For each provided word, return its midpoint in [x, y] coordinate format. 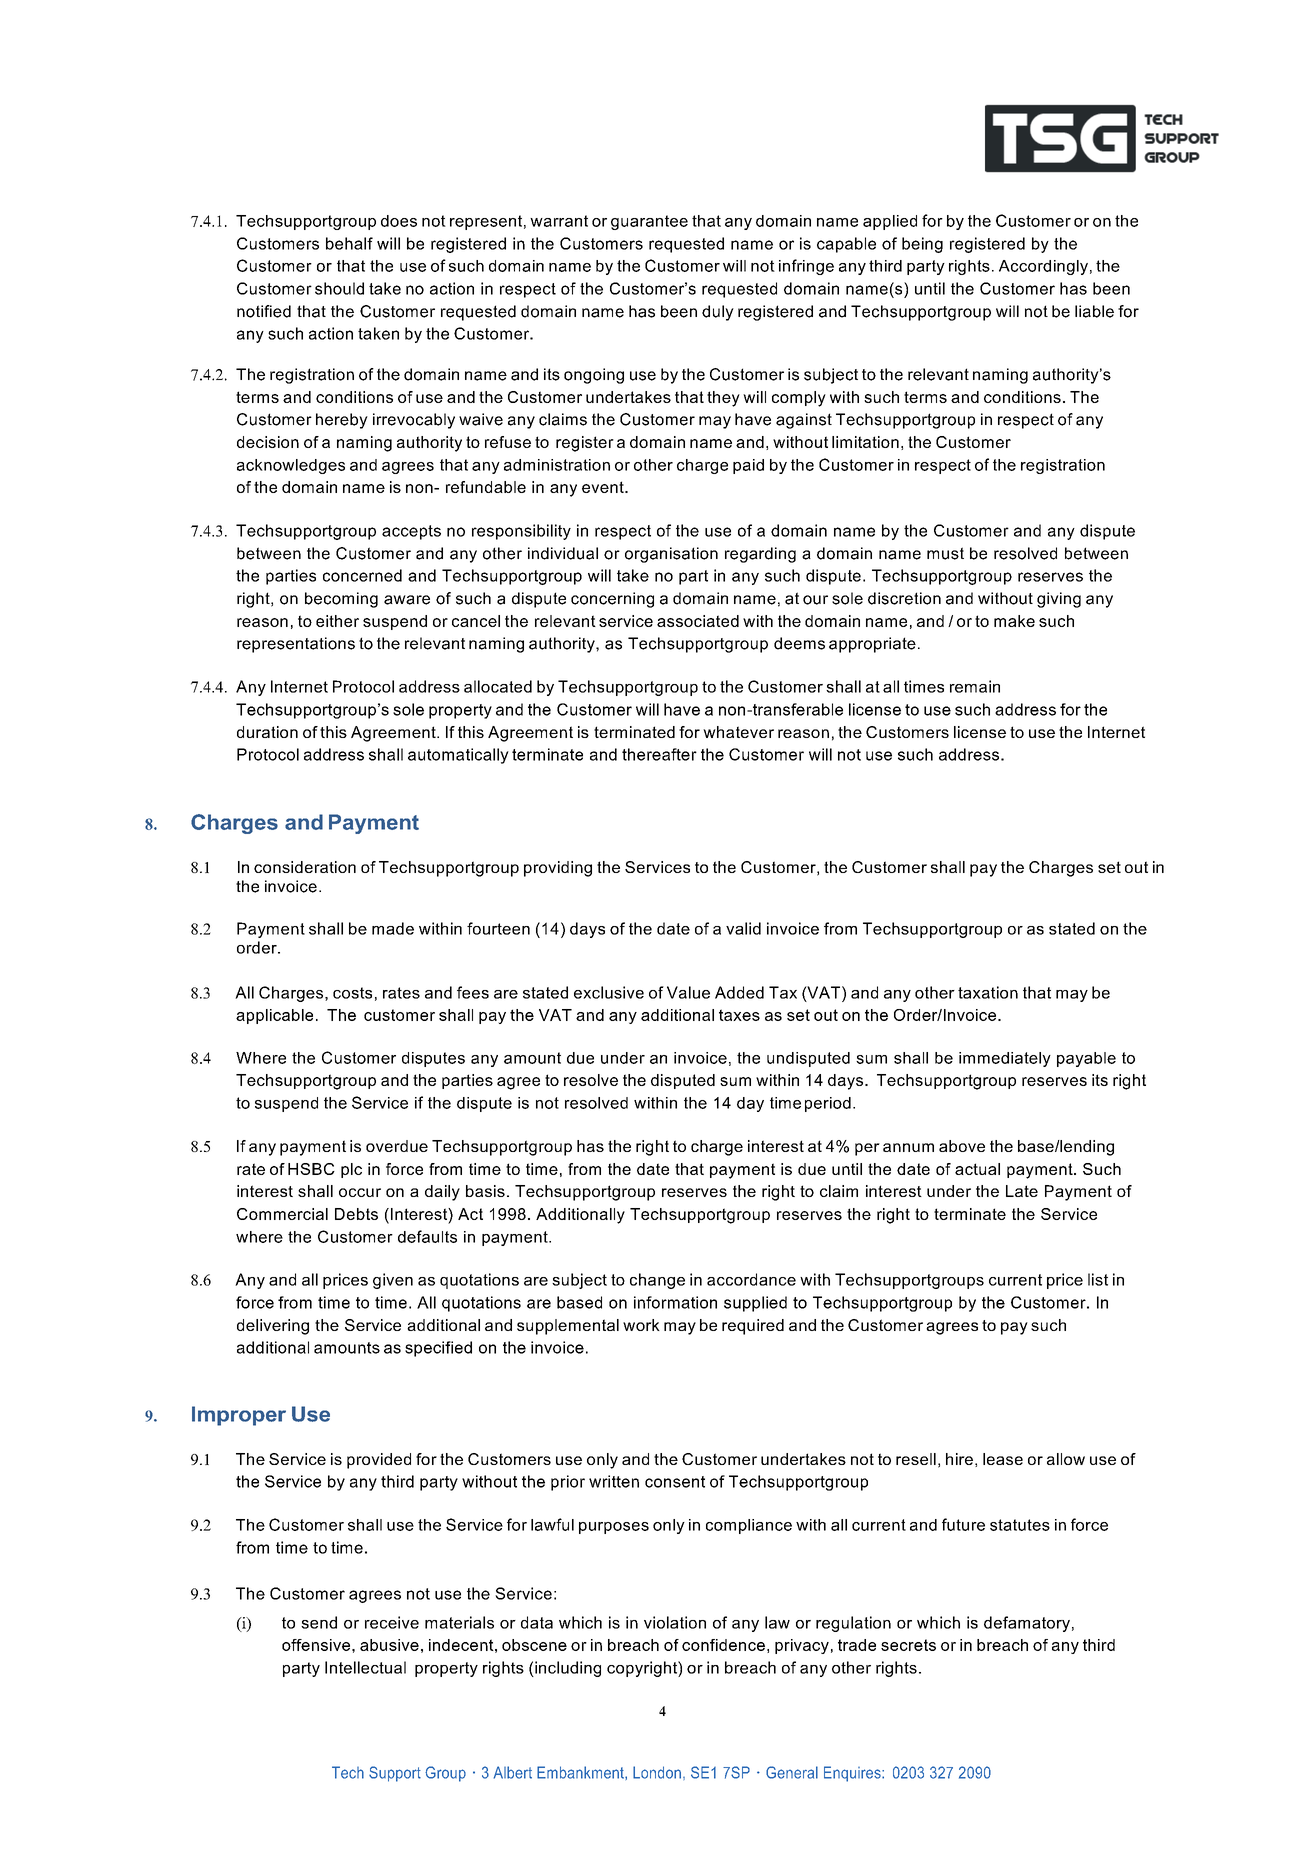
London [657, 1772]
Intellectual [365, 1667]
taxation [988, 992]
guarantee [649, 222]
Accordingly [1043, 267]
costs [352, 993]
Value [688, 992]
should [339, 288]
